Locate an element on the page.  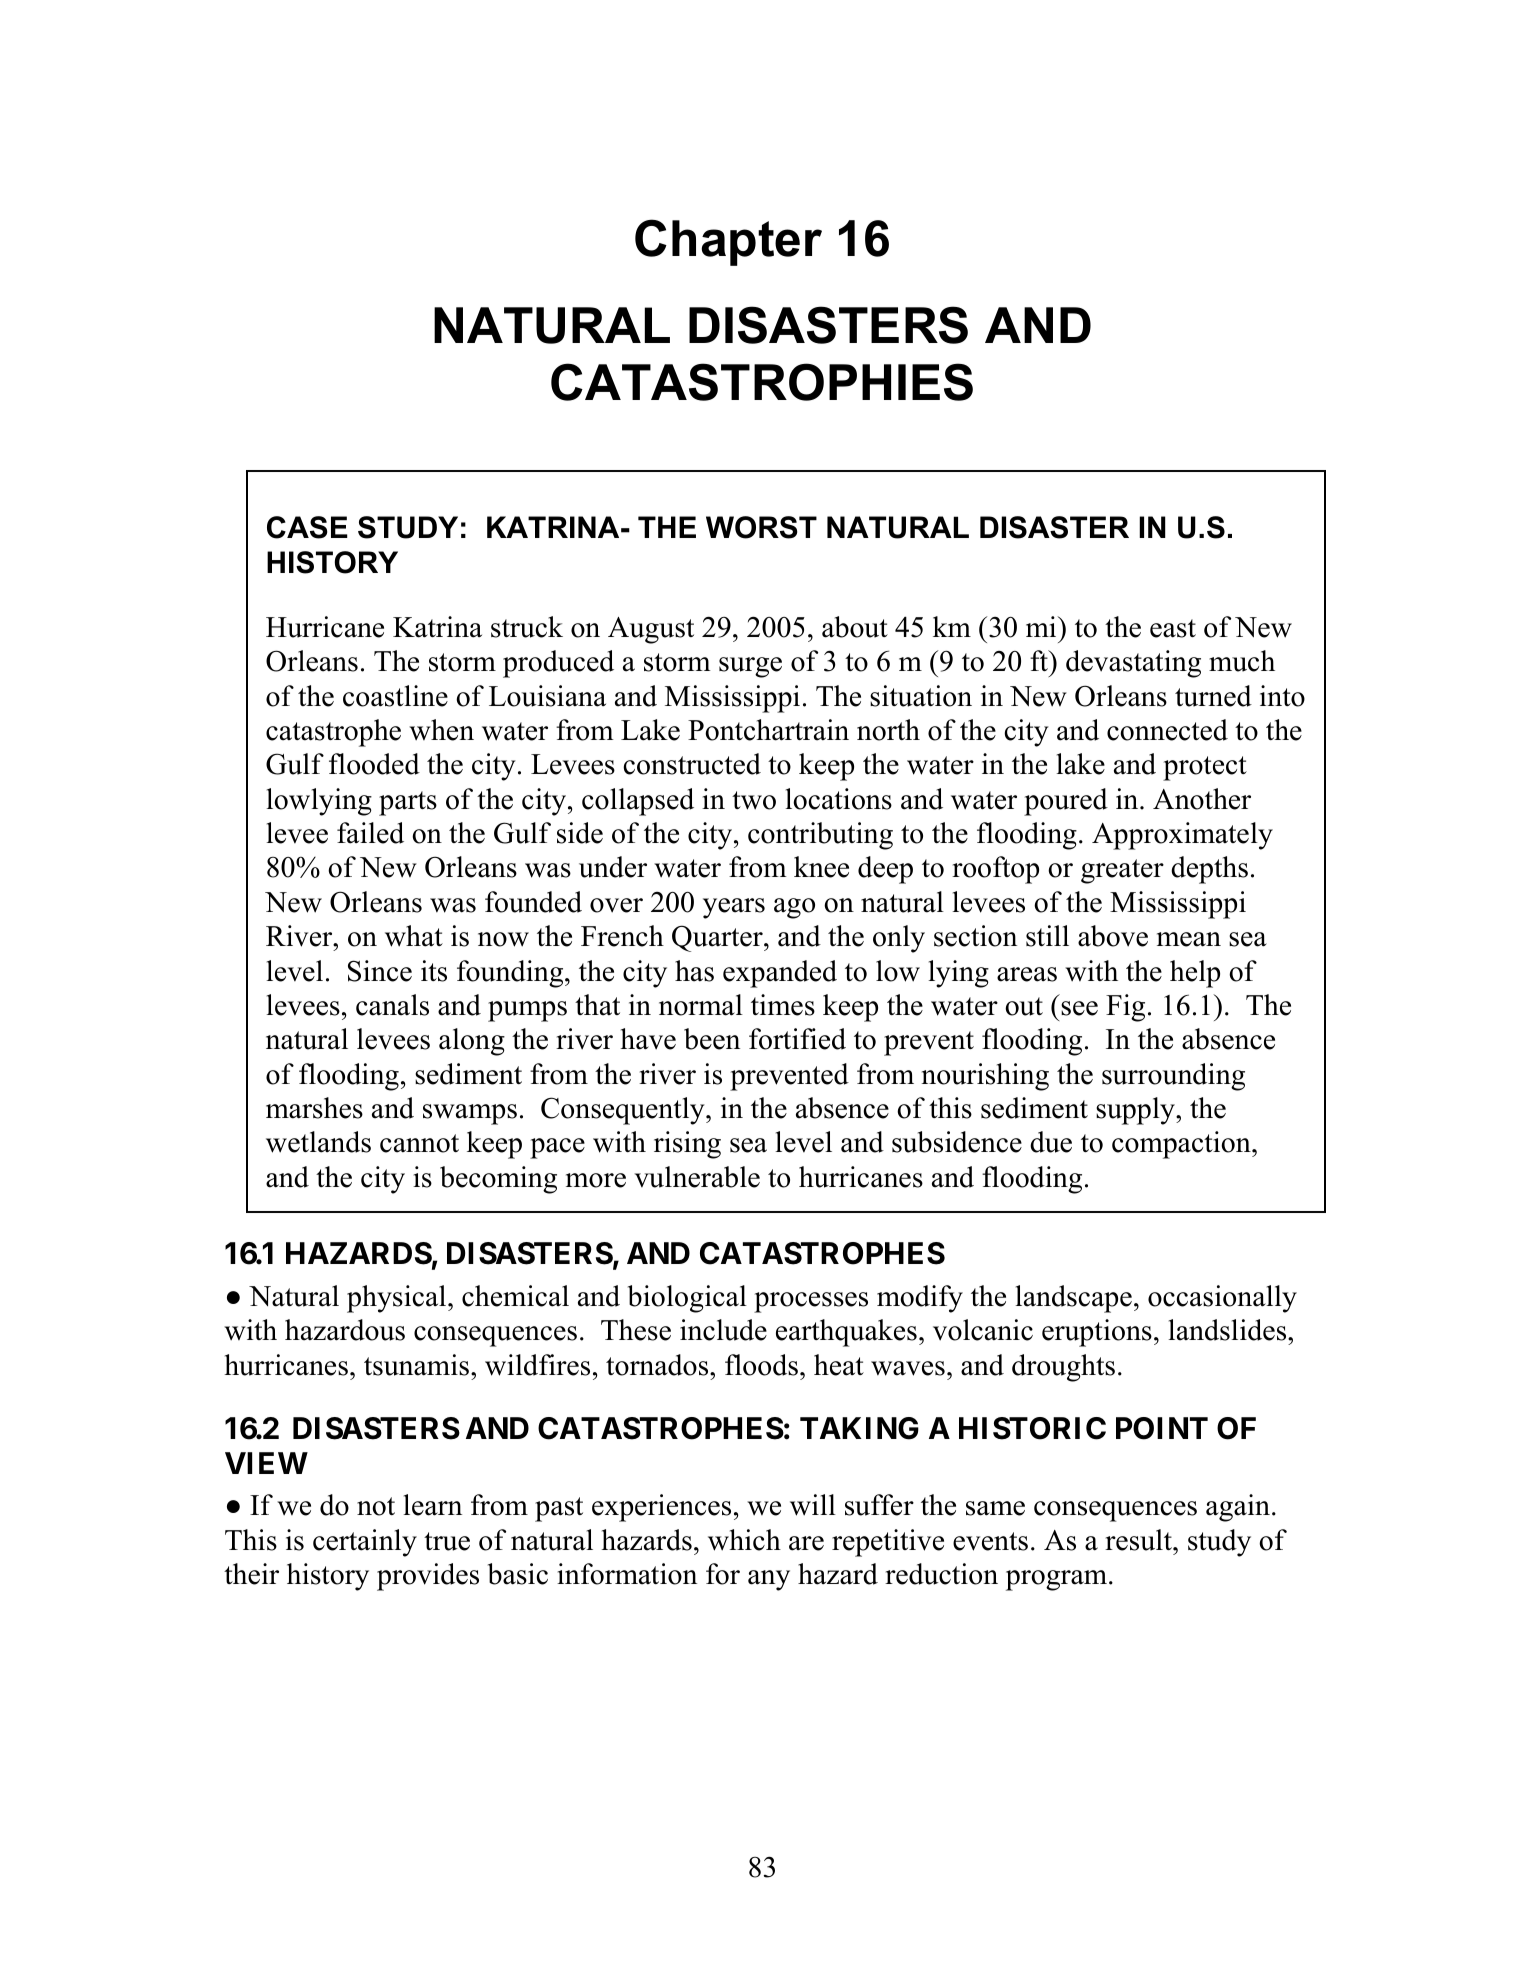
which is located at coordinates (744, 1540).
